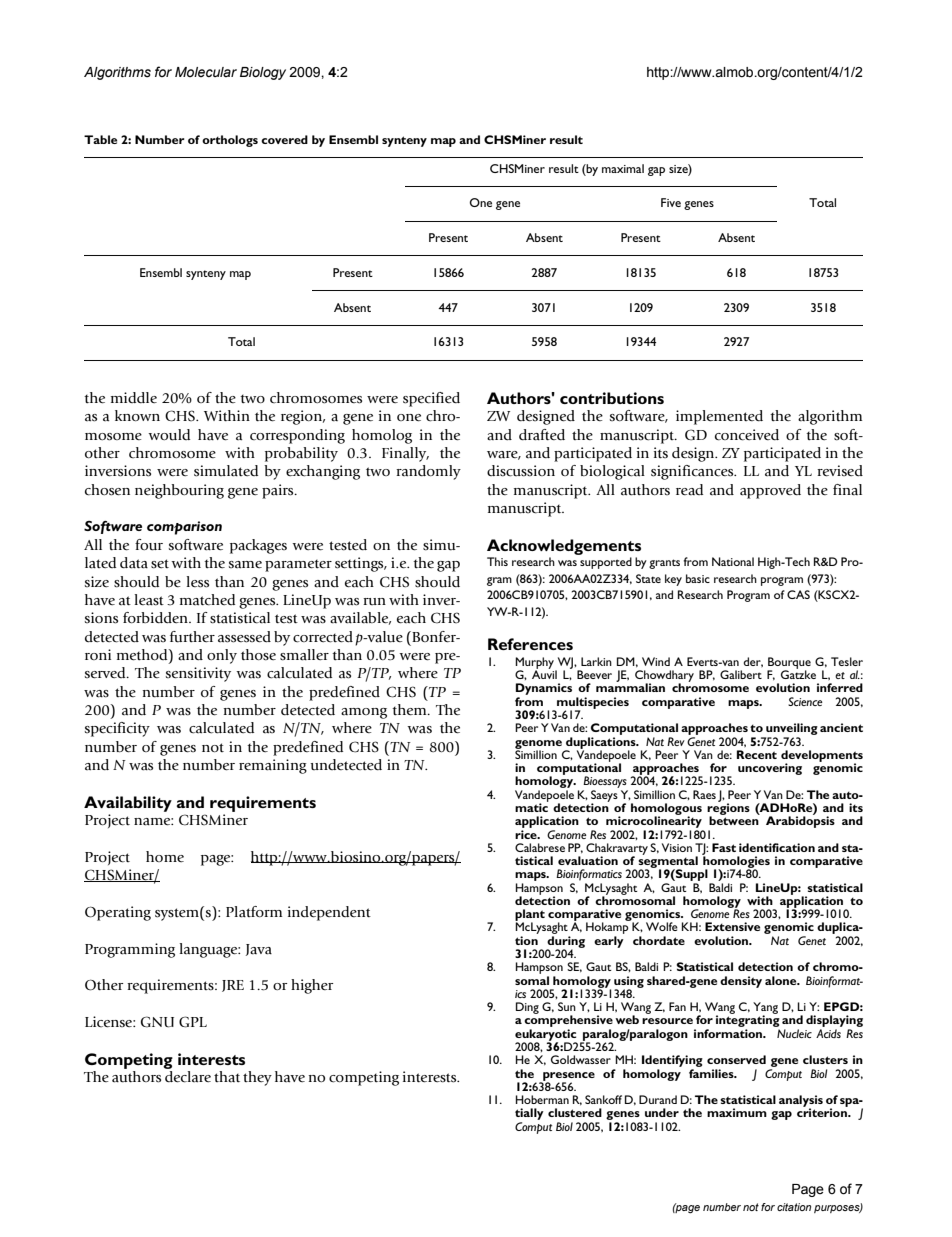  I want to click on Five, so click(671, 202).
